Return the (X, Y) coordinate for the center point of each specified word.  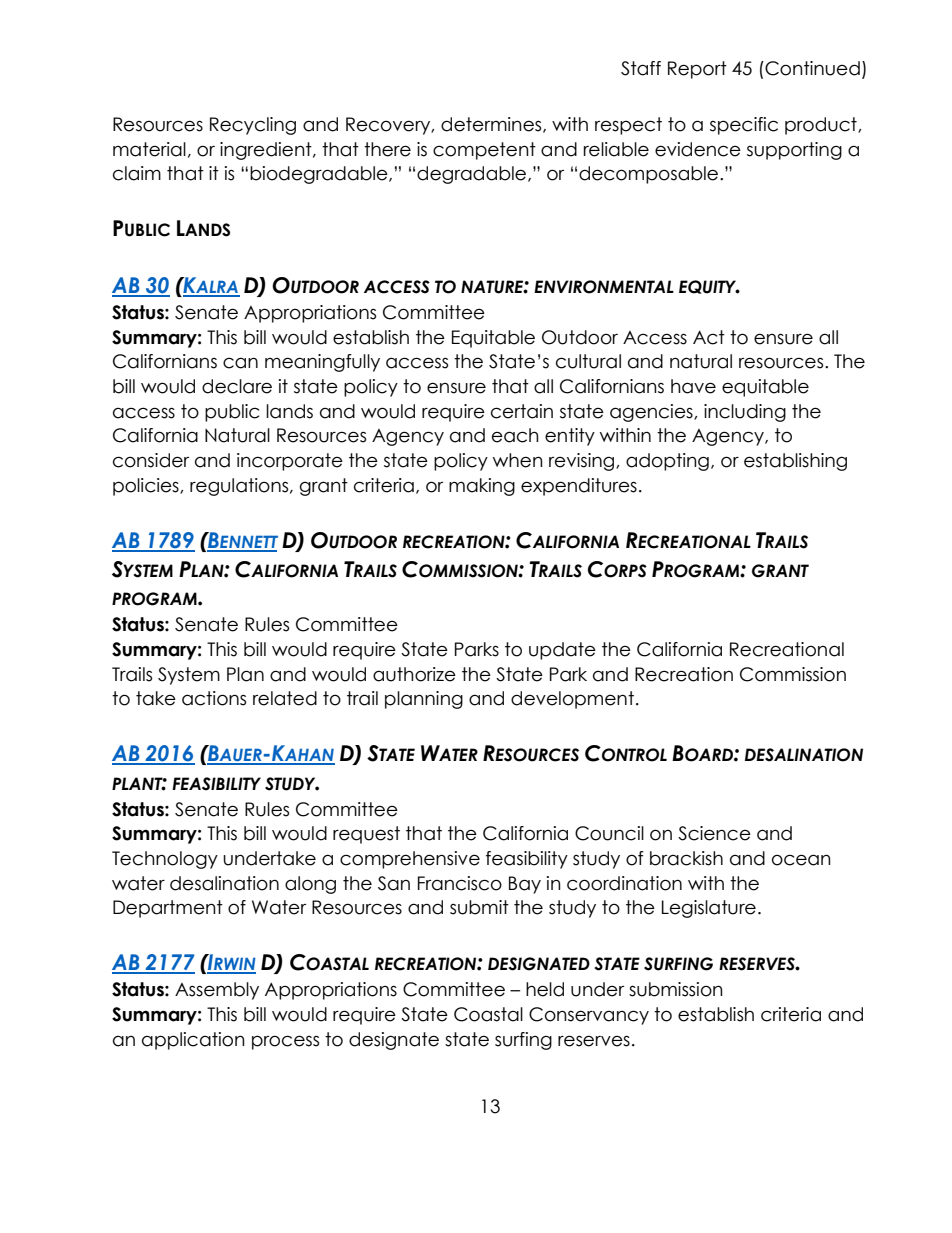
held (545, 989)
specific (744, 126)
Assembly (217, 991)
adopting (667, 462)
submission (676, 989)
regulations (240, 487)
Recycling (253, 126)
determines (492, 125)
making (482, 487)
